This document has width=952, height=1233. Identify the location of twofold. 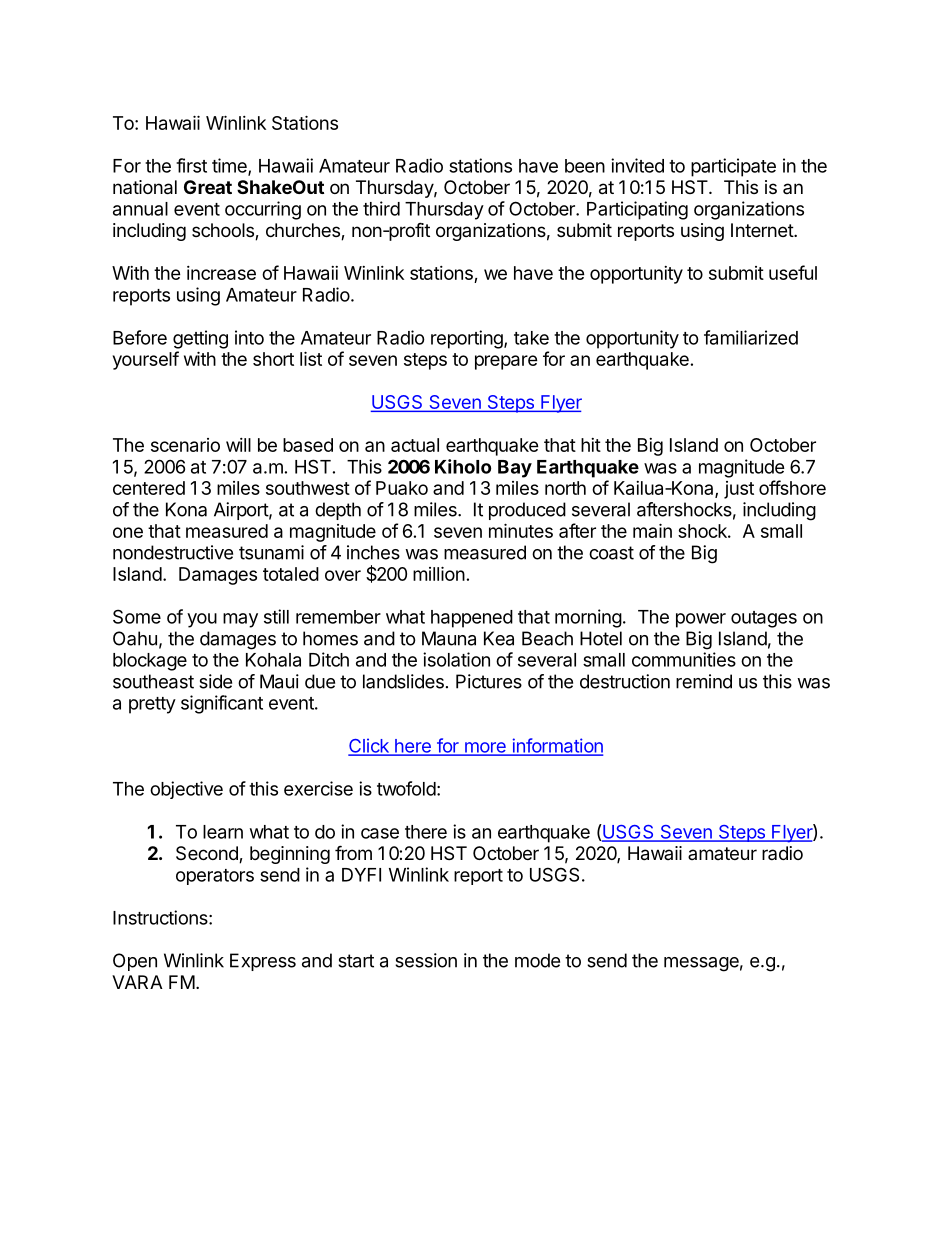
(406, 788).
